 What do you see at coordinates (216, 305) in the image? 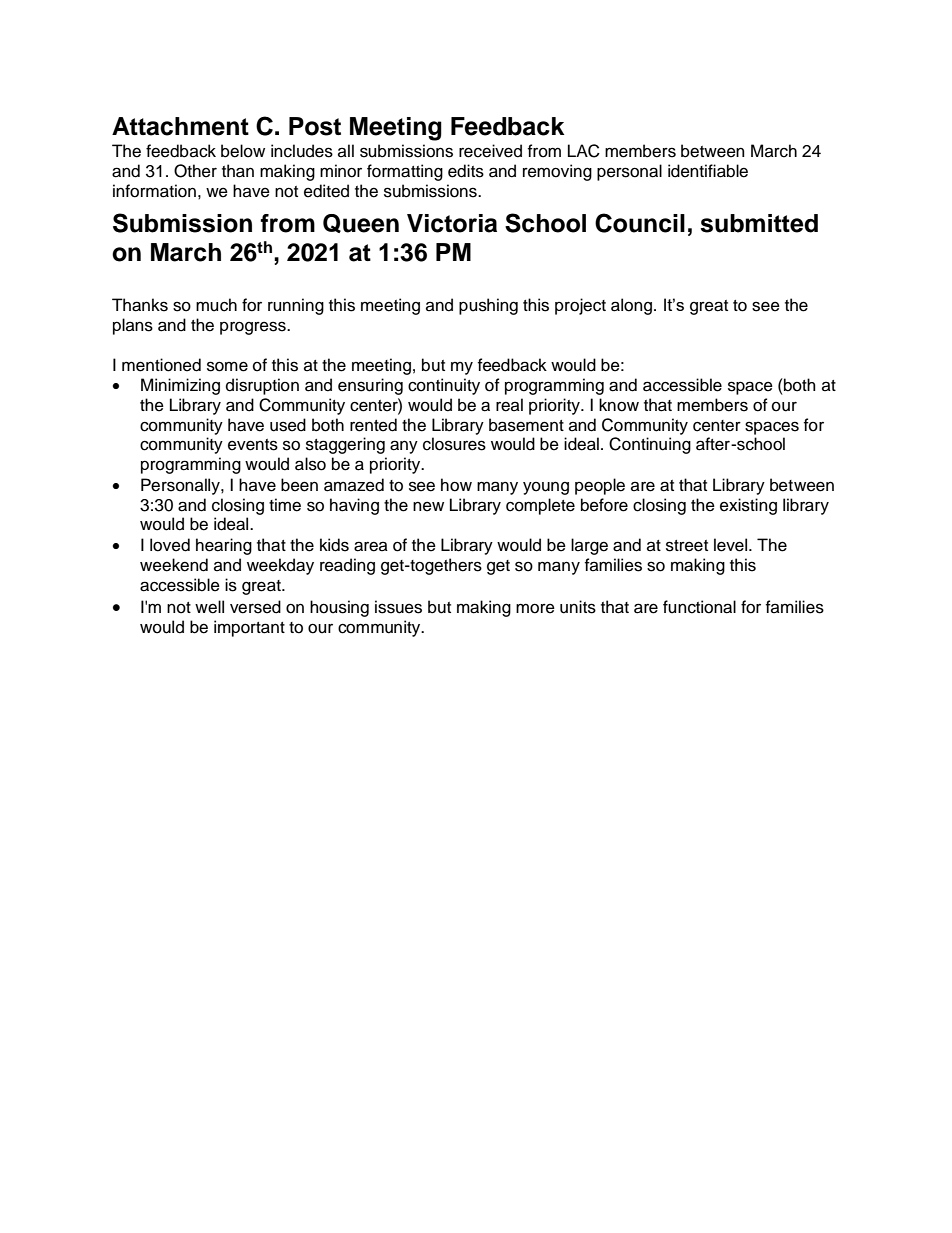
I see `much` at bounding box center [216, 305].
